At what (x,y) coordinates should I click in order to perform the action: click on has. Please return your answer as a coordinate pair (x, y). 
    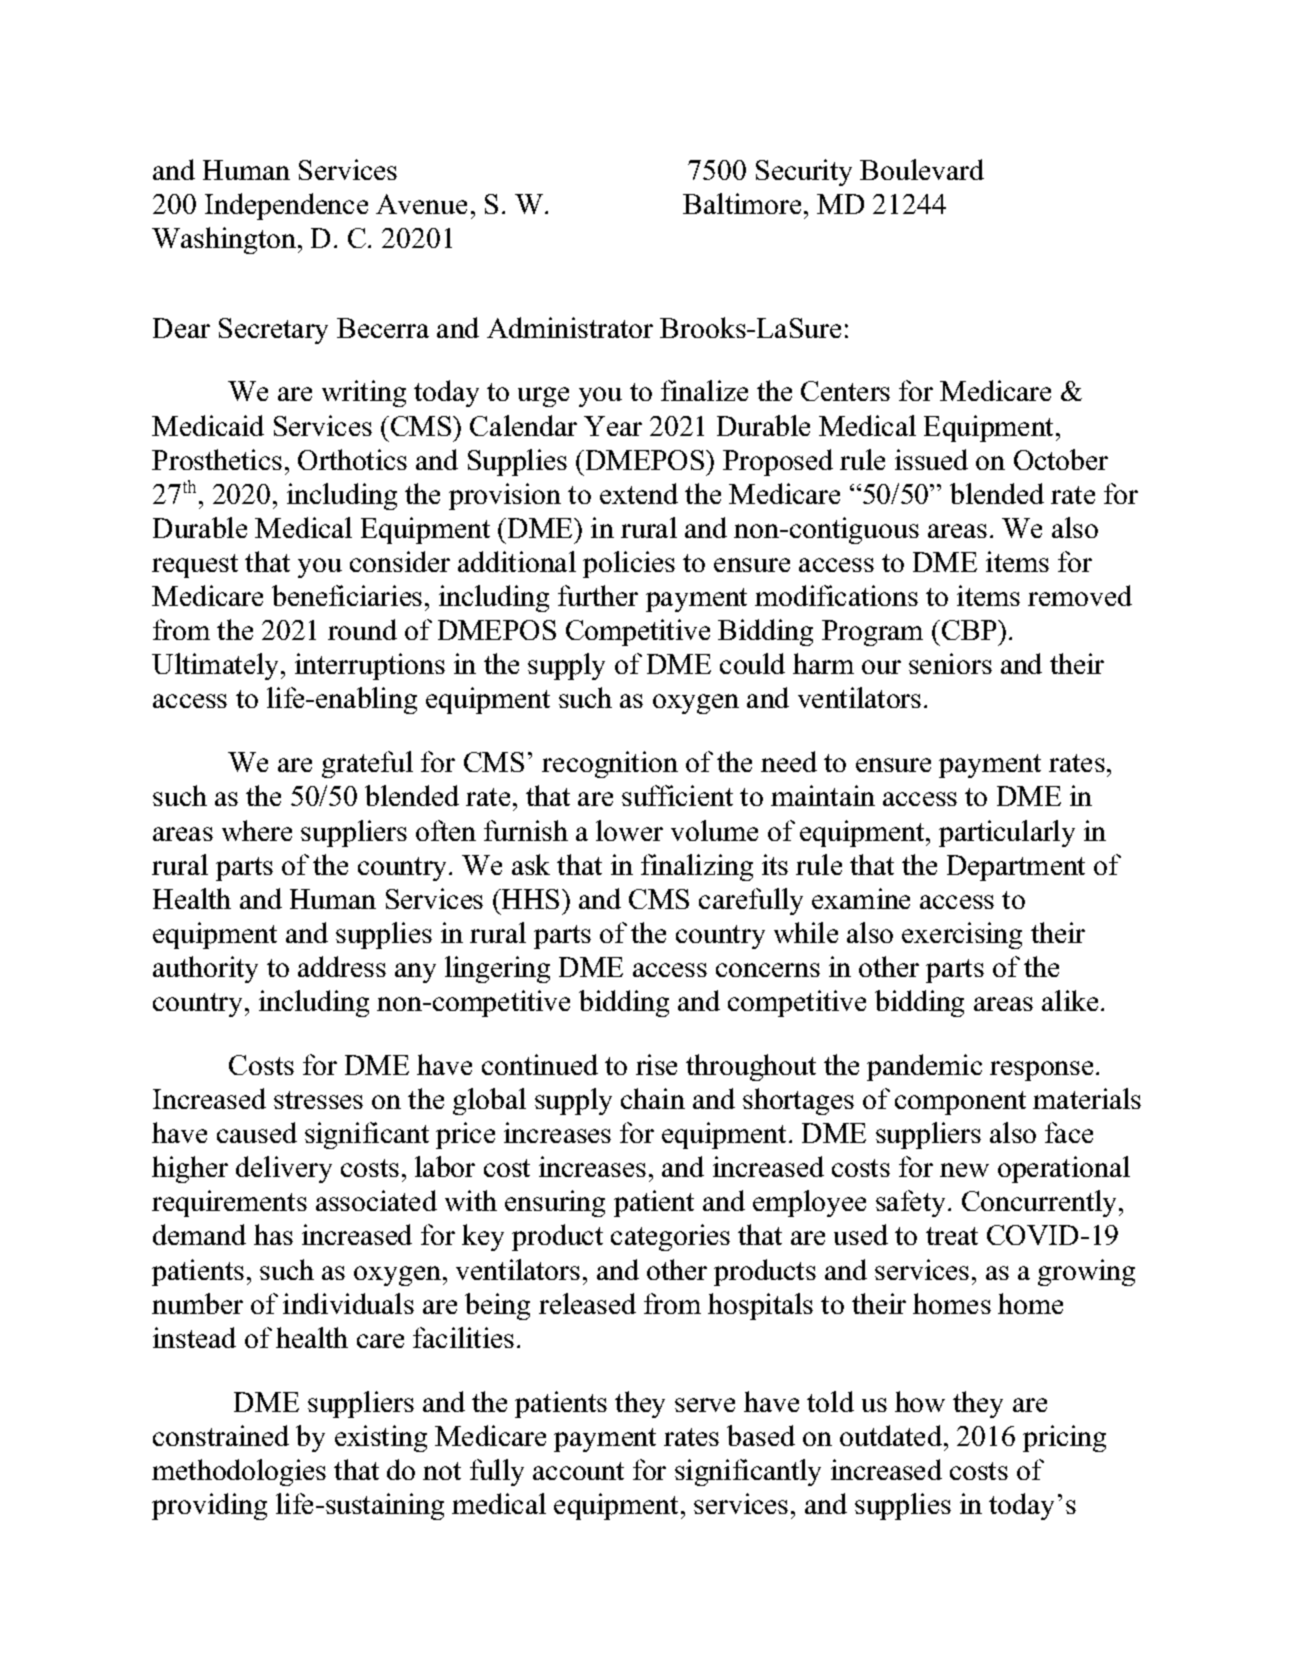
    Looking at the image, I should click on (273, 1234).
